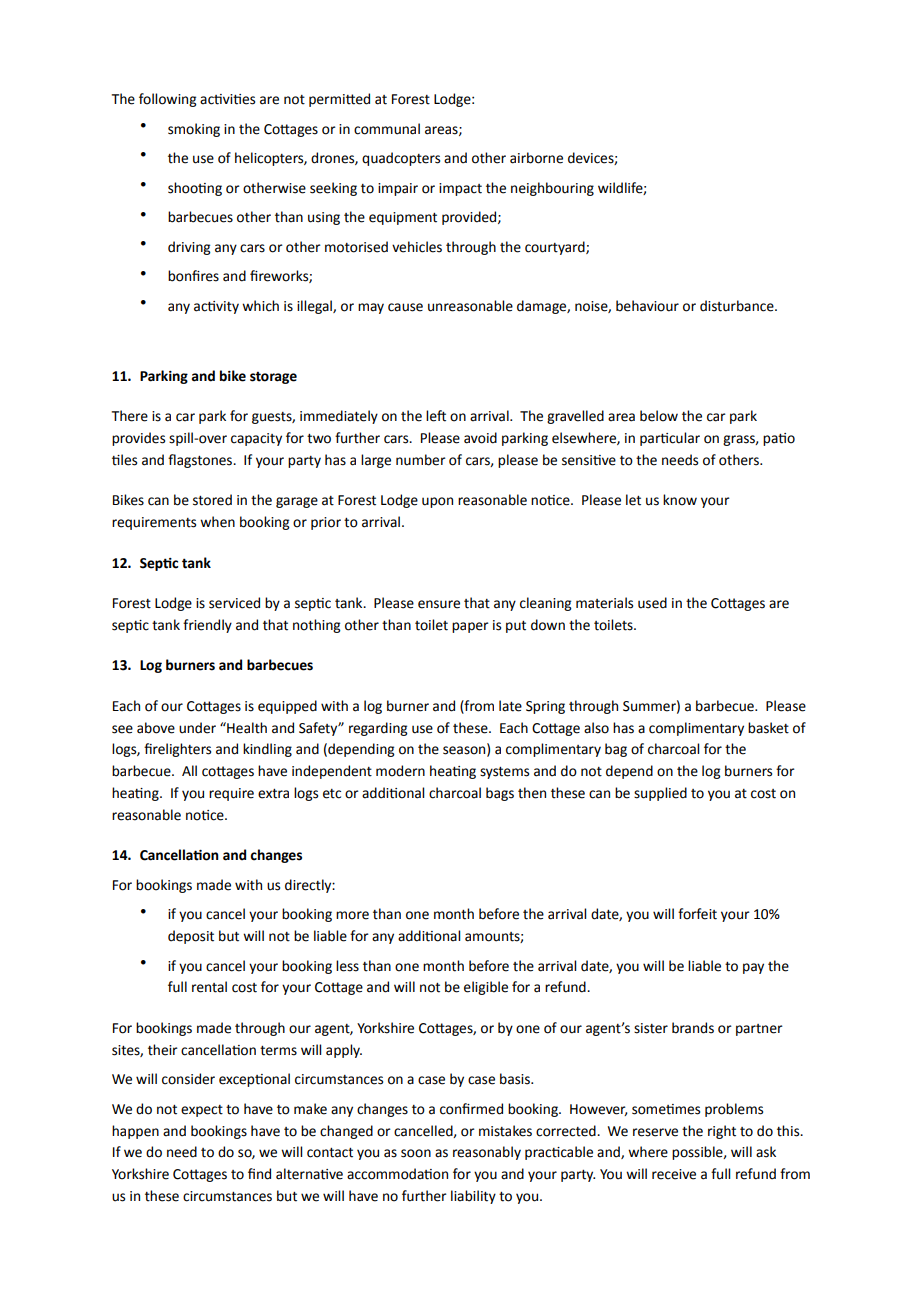 The height and width of the document is (1308, 924). I want to click on neighbouring, so click(552, 189).
